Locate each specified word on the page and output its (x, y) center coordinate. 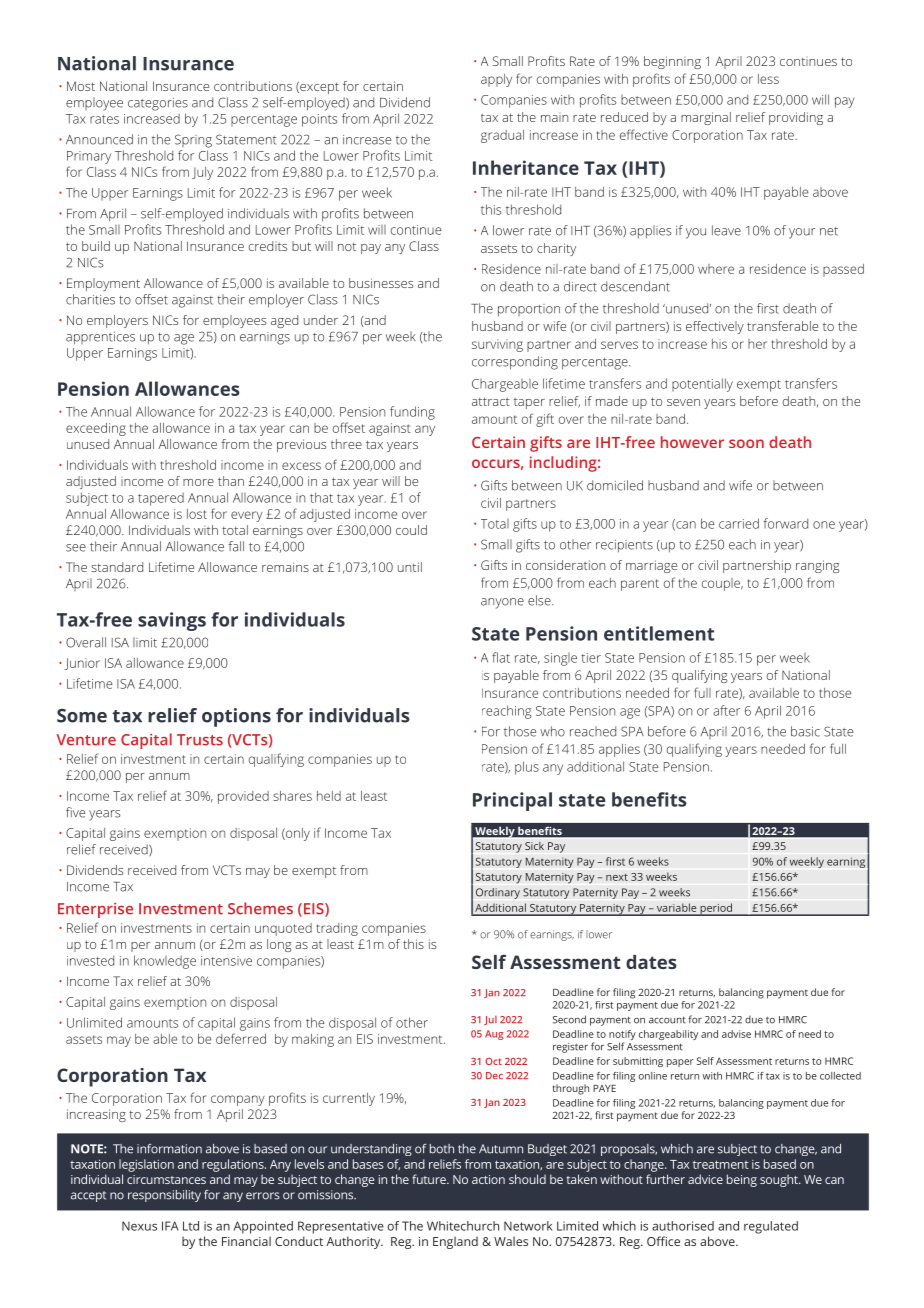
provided (243, 797)
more (198, 482)
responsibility (164, 1196)
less (768, 79)
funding (412, 413)
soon (746, 443)
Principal (512, 801)
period (716, 909)
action (488, 1179)
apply (496, 80)
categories (158, 104)
